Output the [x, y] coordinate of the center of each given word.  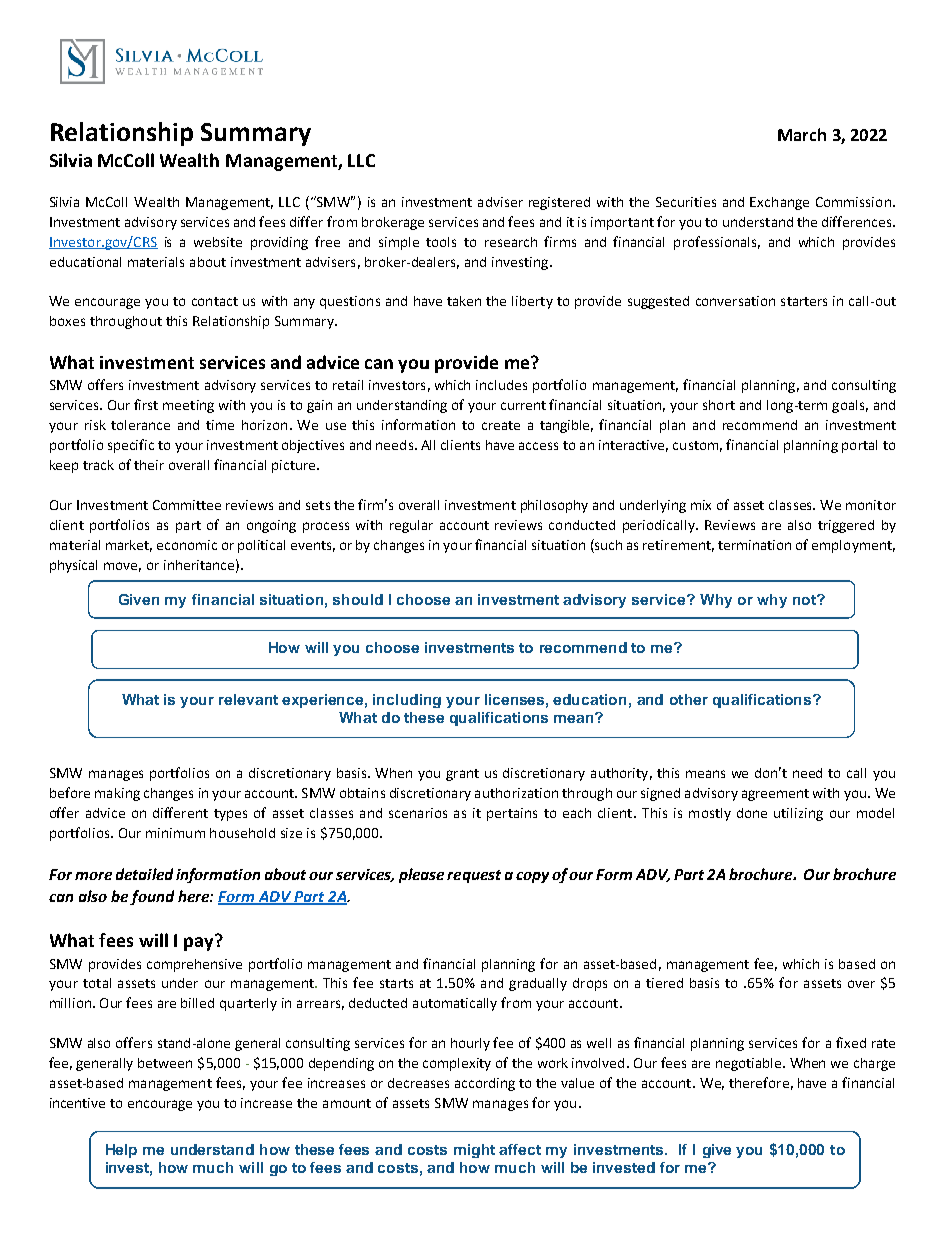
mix [701, 505]
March [802, 134]
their [149, 465]
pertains [512, 814]
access [538, 446]
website [218, 242]
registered [559, 203]
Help [121, 1151]
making [117, 794]
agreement [775, 795]
